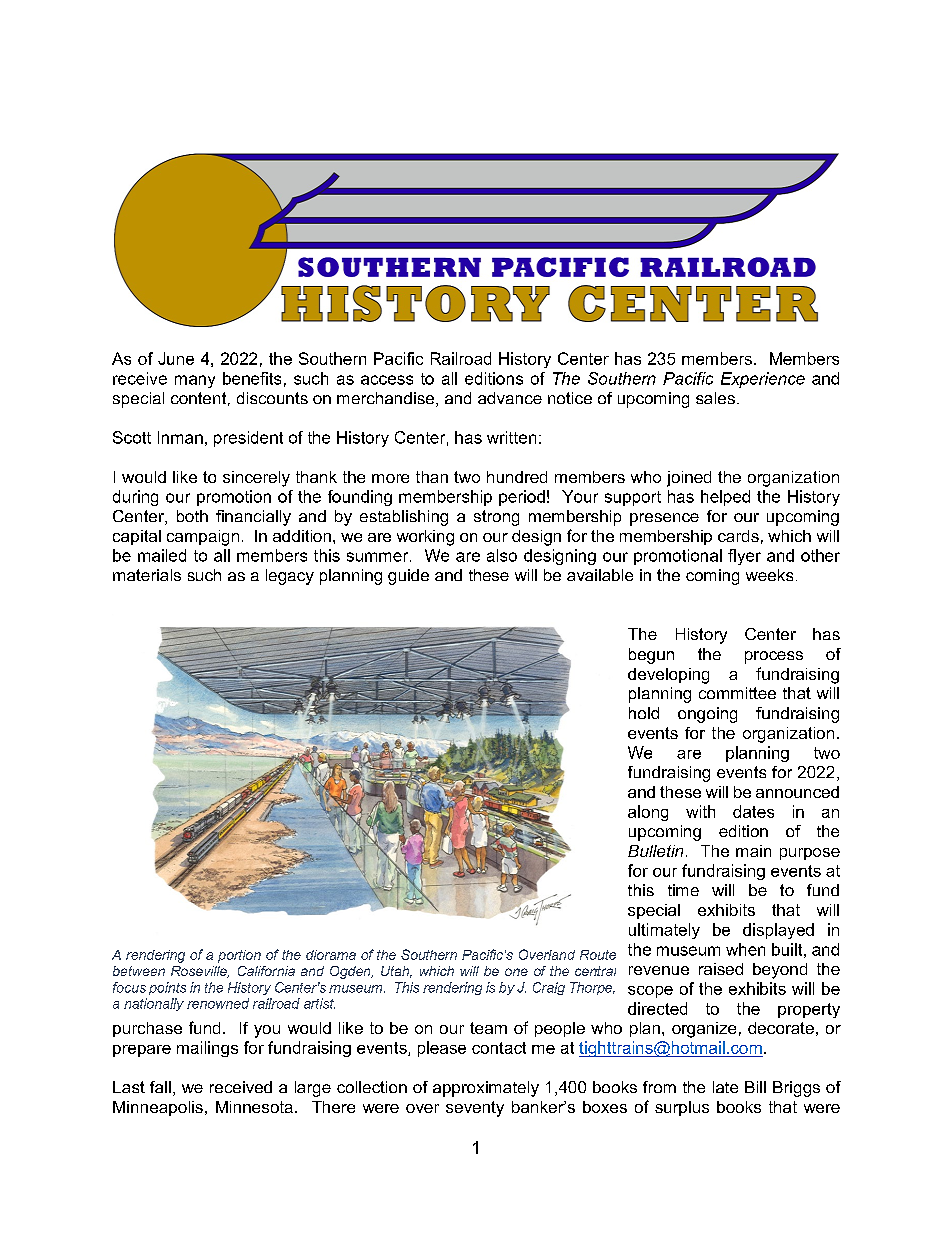 The width and height of the screenshot is (952, 1233). What do you see at coordinates (486, 1089) in the screenshot?
I see `approximately` at bounding box center [486, 1089].
